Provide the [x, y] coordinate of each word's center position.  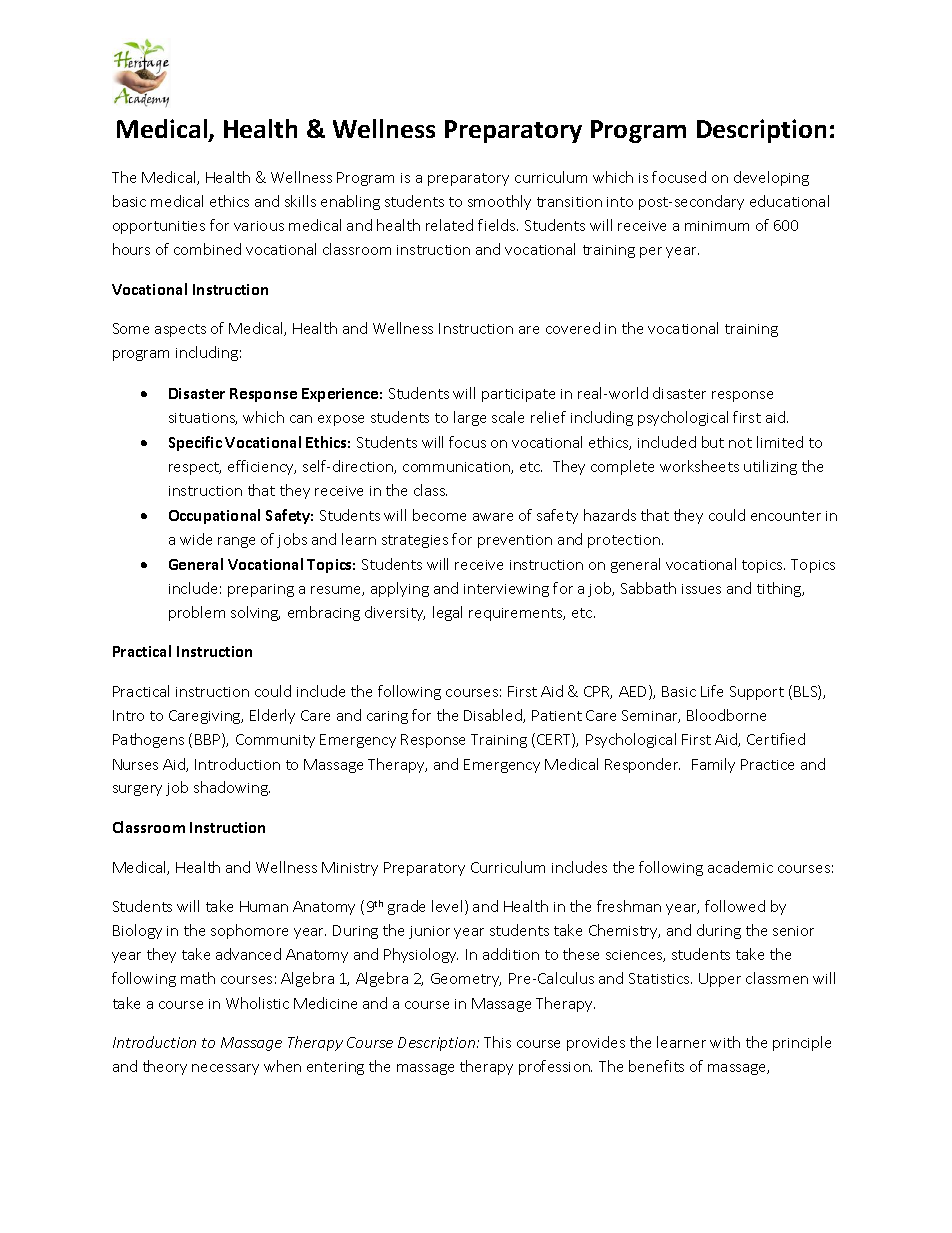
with [725, 1042]
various [259, 226]
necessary [225, 1069]
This [497, 1042]
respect [195, 468]
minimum [717, 226]
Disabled [494, 716]
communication [457, 468]
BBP [209, 740]
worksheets [699, 466]
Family [713, 765]
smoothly [499, 202]
